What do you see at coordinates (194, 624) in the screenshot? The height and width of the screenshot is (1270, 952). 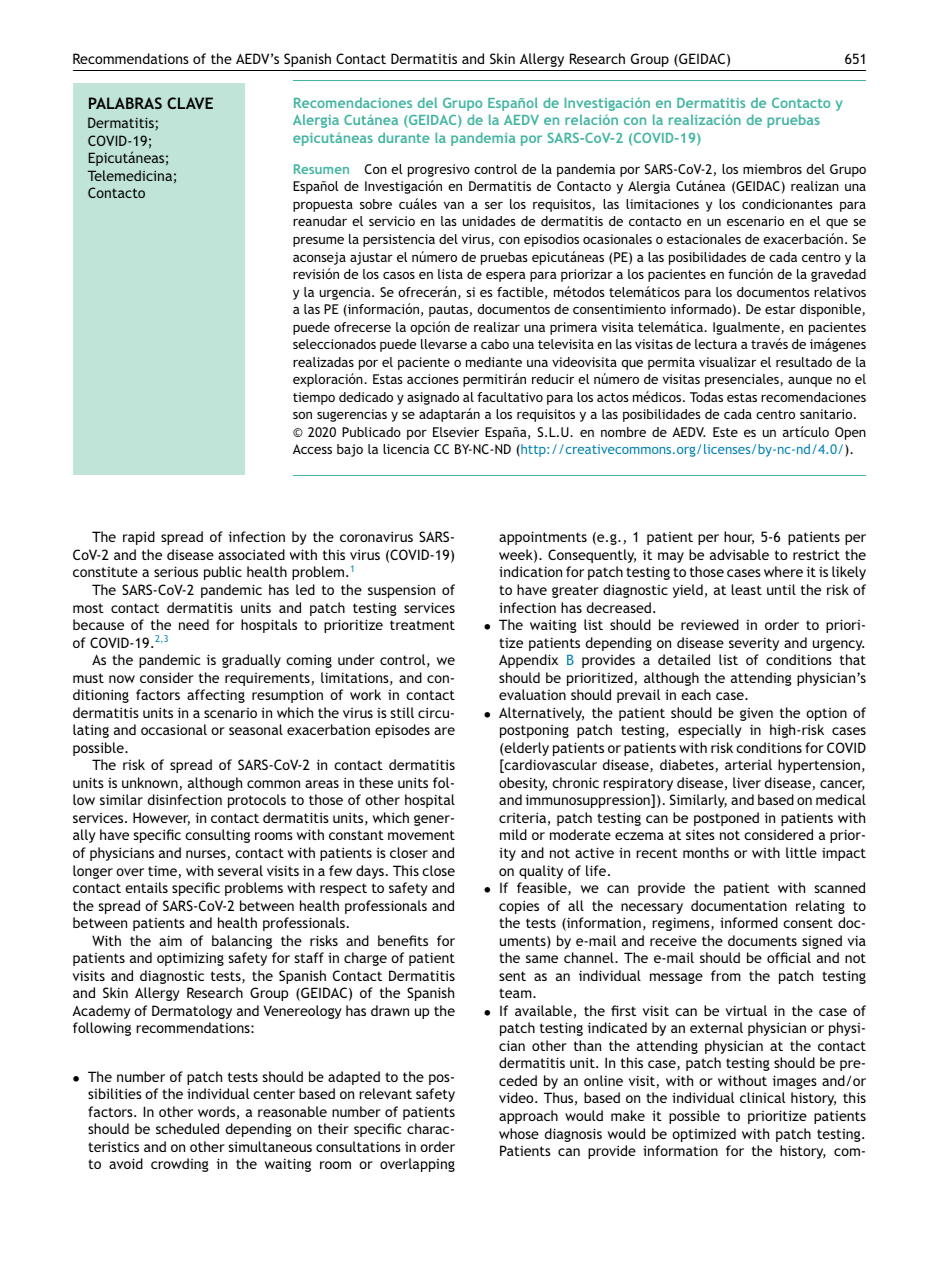 I see `need` at bounding box center [194, 624].
